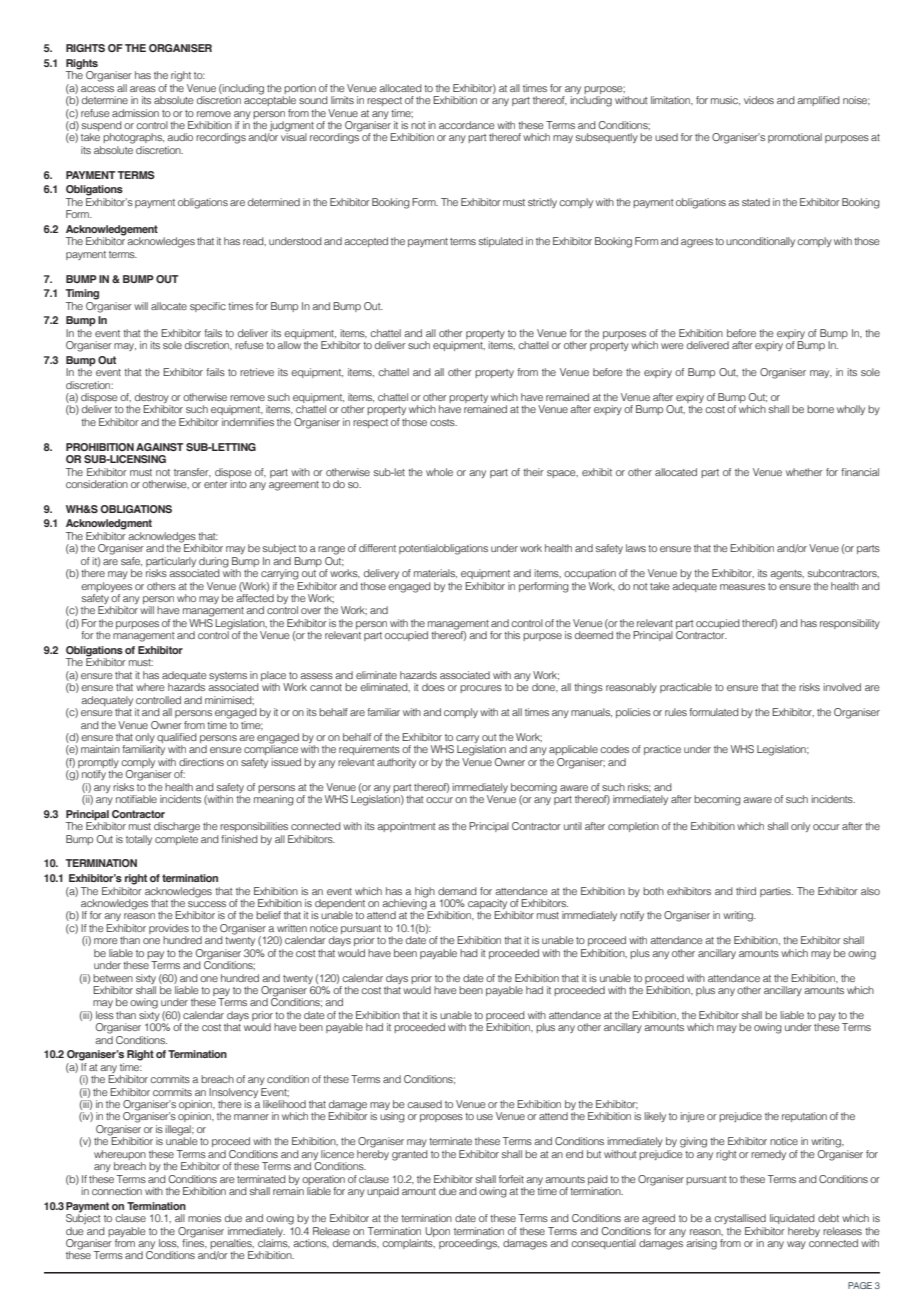 The height and width of the screenshot is (1308, 924). I want to click on complaints, so click(408, 1244).
